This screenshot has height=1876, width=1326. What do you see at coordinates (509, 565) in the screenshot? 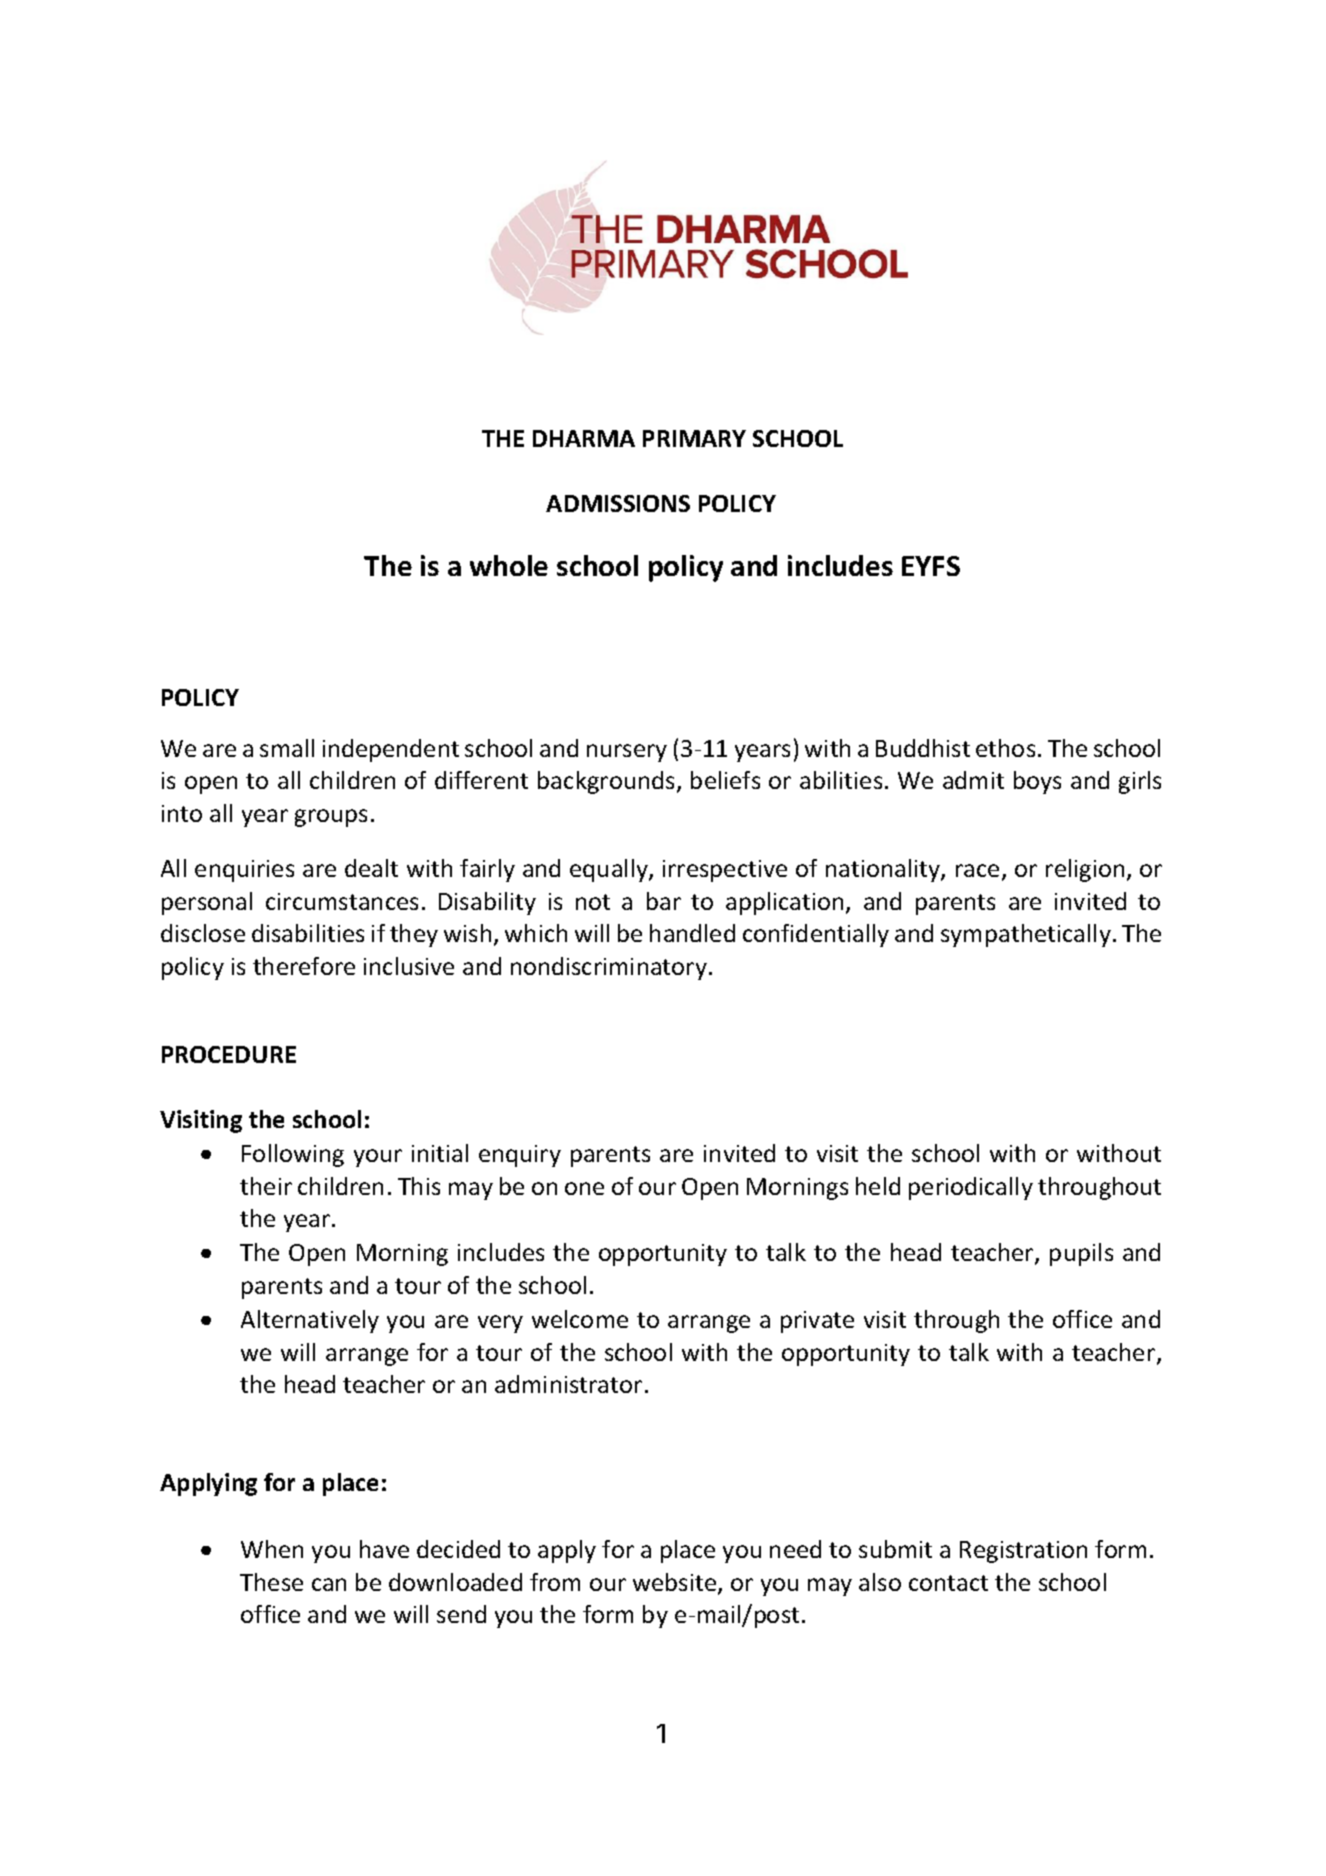
I see `whole` at bounding box center [509, 565].
